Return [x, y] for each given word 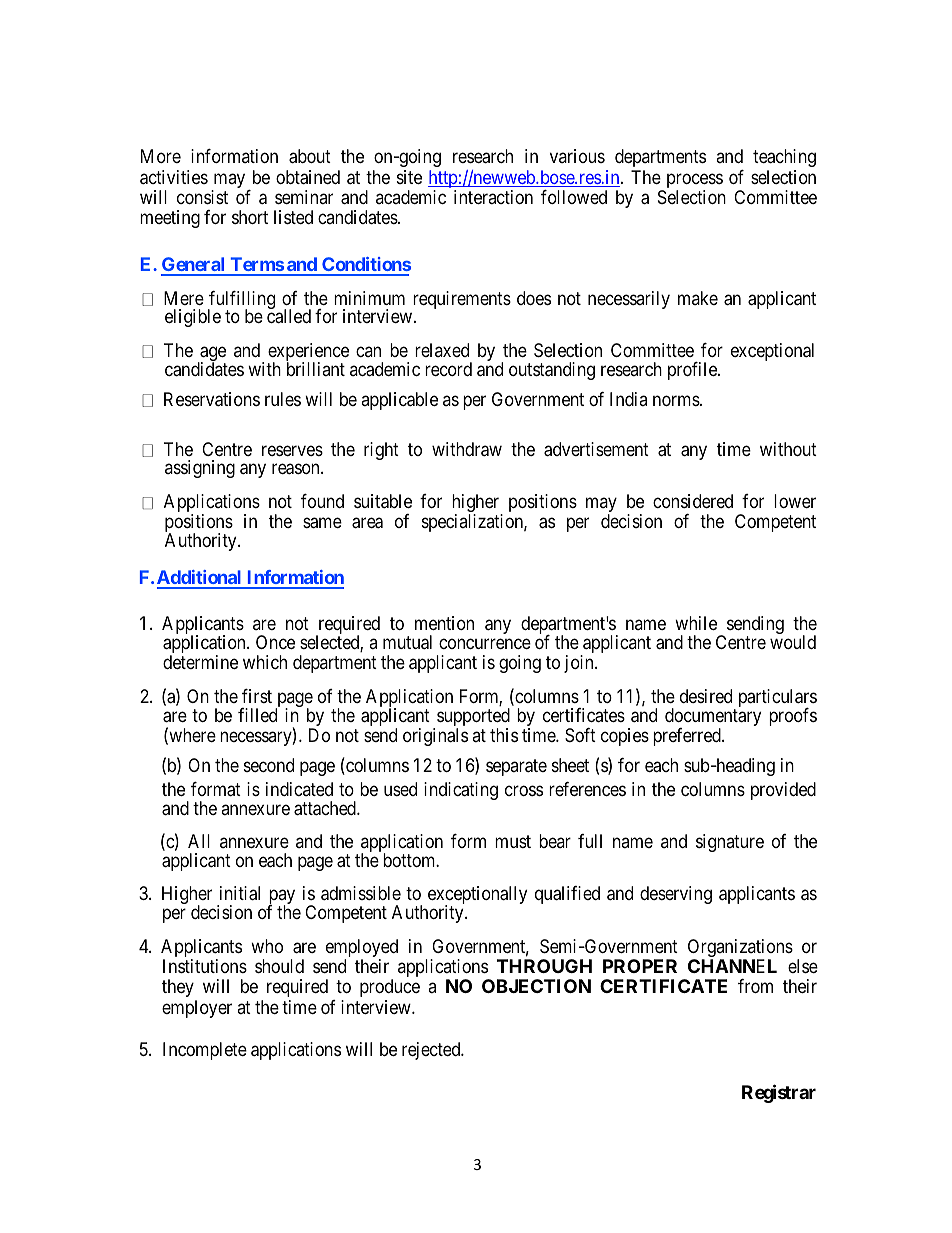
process [695, 182]
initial [240, 893]
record [448, 369]
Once [275, 642]
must [513, 841]
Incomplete [205, 1051]
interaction [493, 197]
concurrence [485, 644]
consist [202, 197]
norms [677, 400]
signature [730, 843]
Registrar [779, 1094]
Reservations [212, 399]
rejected [432, 1051]
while [696, 623]
